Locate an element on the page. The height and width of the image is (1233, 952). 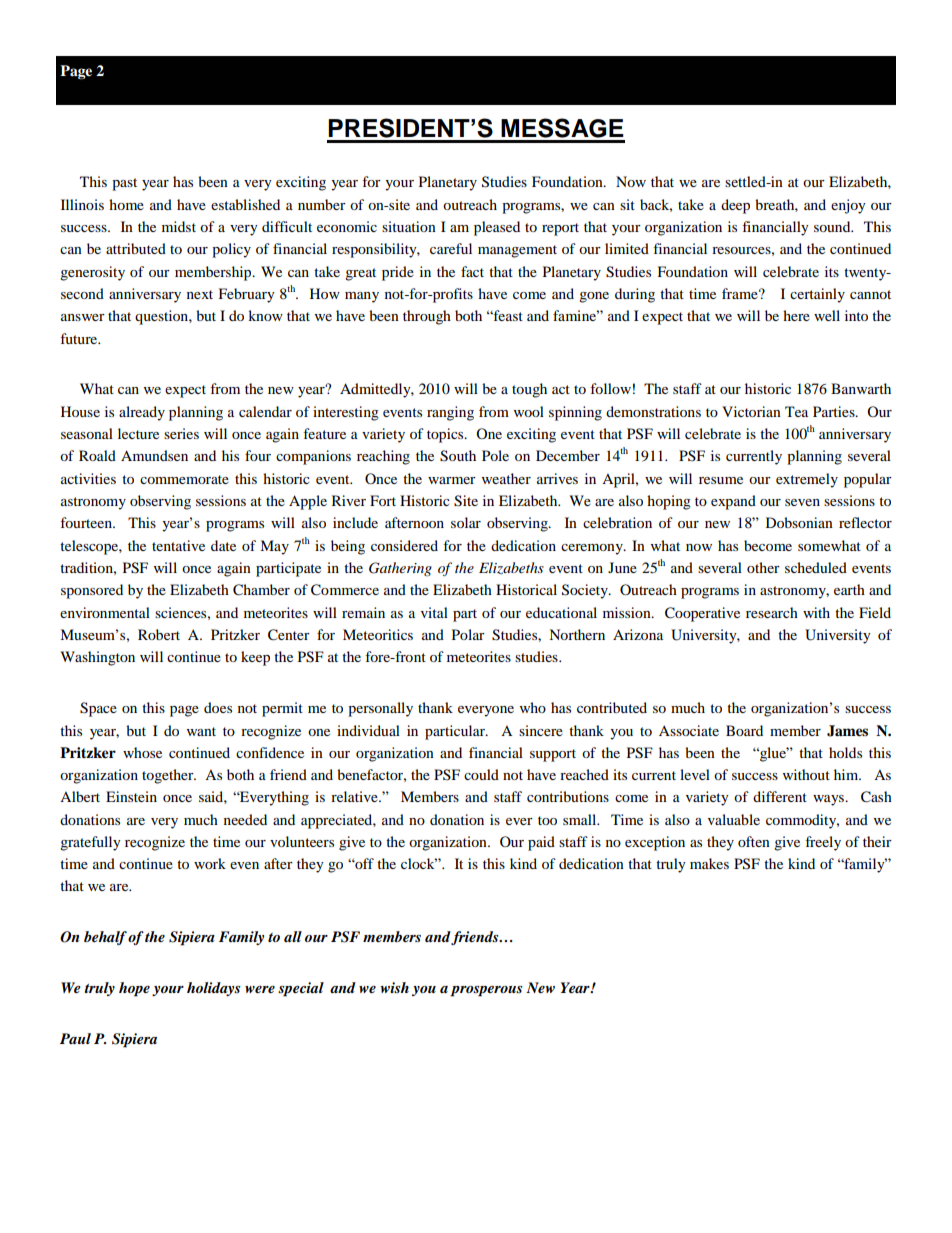
hope is located at coordinates (134, 989).
